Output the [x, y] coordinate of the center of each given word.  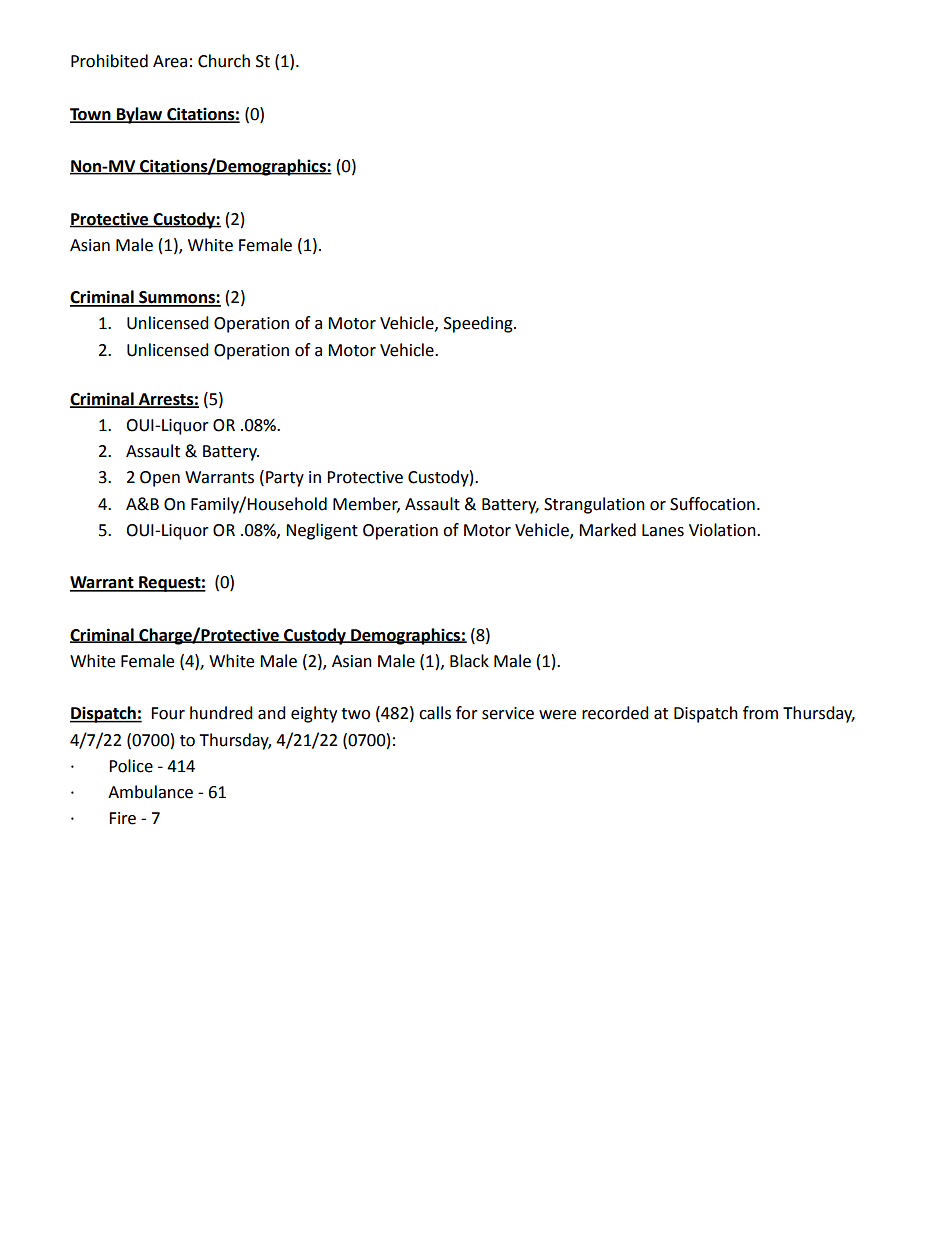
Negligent [322, 531]
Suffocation [712, 504]
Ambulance [150, 792]
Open [160, 479]
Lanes [663, 530]
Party [285, 479]
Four [168, 713]
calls [435, 713]
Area [170, 61]
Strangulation [594, 505]
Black [469, 661]
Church [224, 61]
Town [91, 115]
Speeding [479, 324]
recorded [615, 713]
